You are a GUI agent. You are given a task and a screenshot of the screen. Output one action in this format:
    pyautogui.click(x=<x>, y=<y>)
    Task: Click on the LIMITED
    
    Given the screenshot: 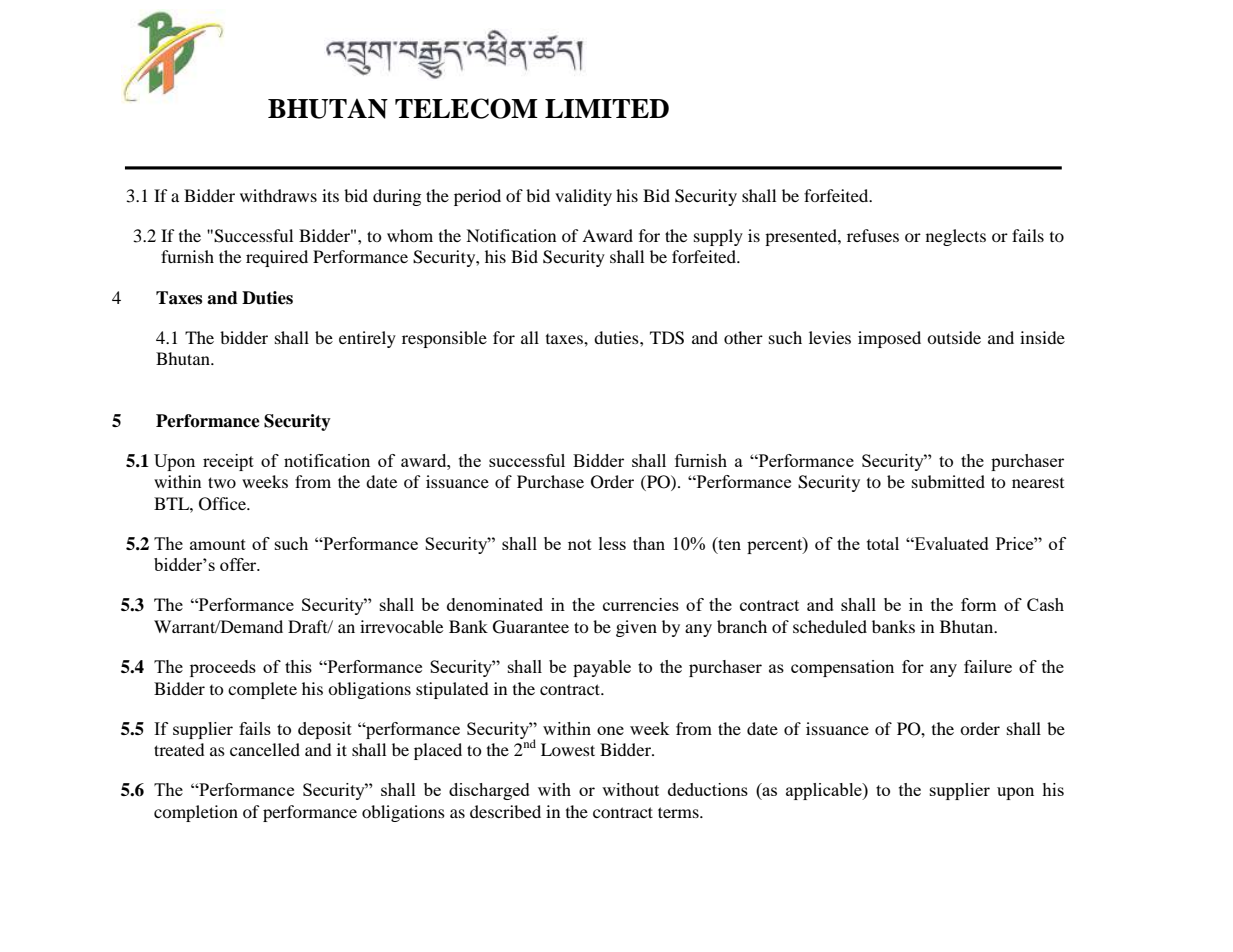 What is the action you would take?
    pyautogui.click(x=607, y=108)
